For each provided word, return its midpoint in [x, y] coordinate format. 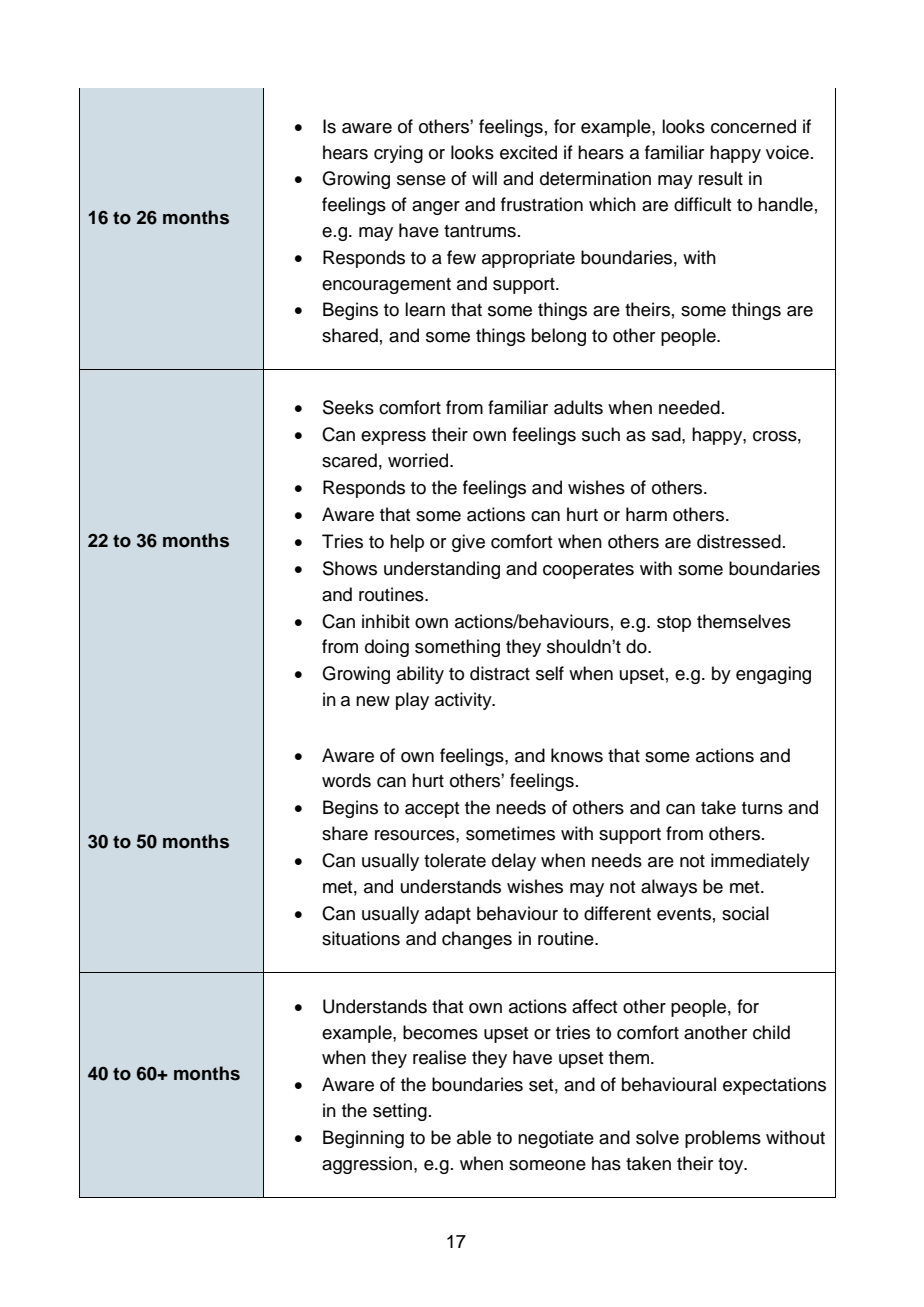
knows [577, 755]
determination [595, 178]
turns [762, 808]
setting [400, 1112]
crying [398, 154]
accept [432, 810]
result [721, 178]
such [601, 434]
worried [419, 460]
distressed [739, 541]
